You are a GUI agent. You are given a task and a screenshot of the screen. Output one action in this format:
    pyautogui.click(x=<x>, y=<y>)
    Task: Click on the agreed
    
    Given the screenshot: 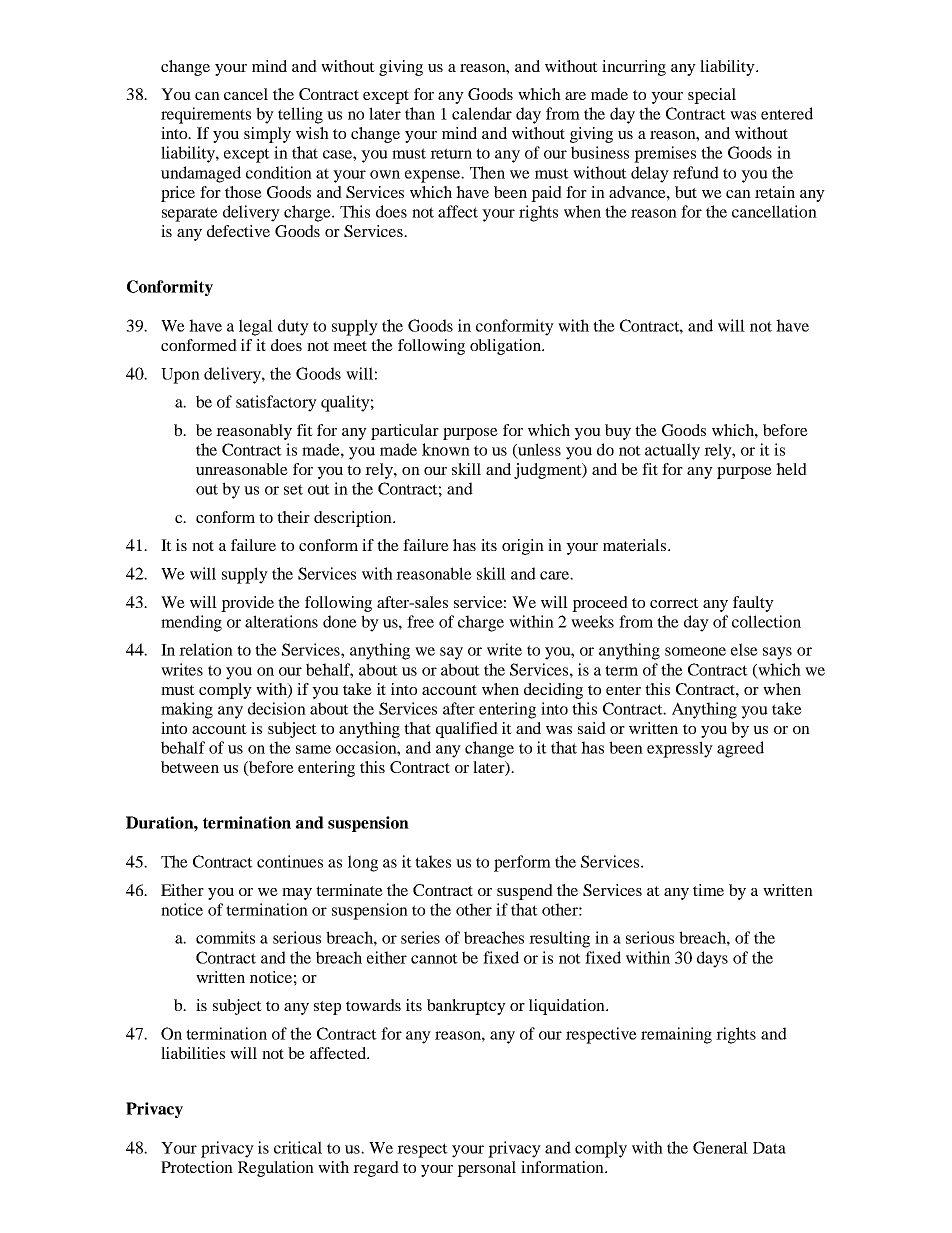 What is the action you would take?
    pyautogui.click(x=740, y=749)
